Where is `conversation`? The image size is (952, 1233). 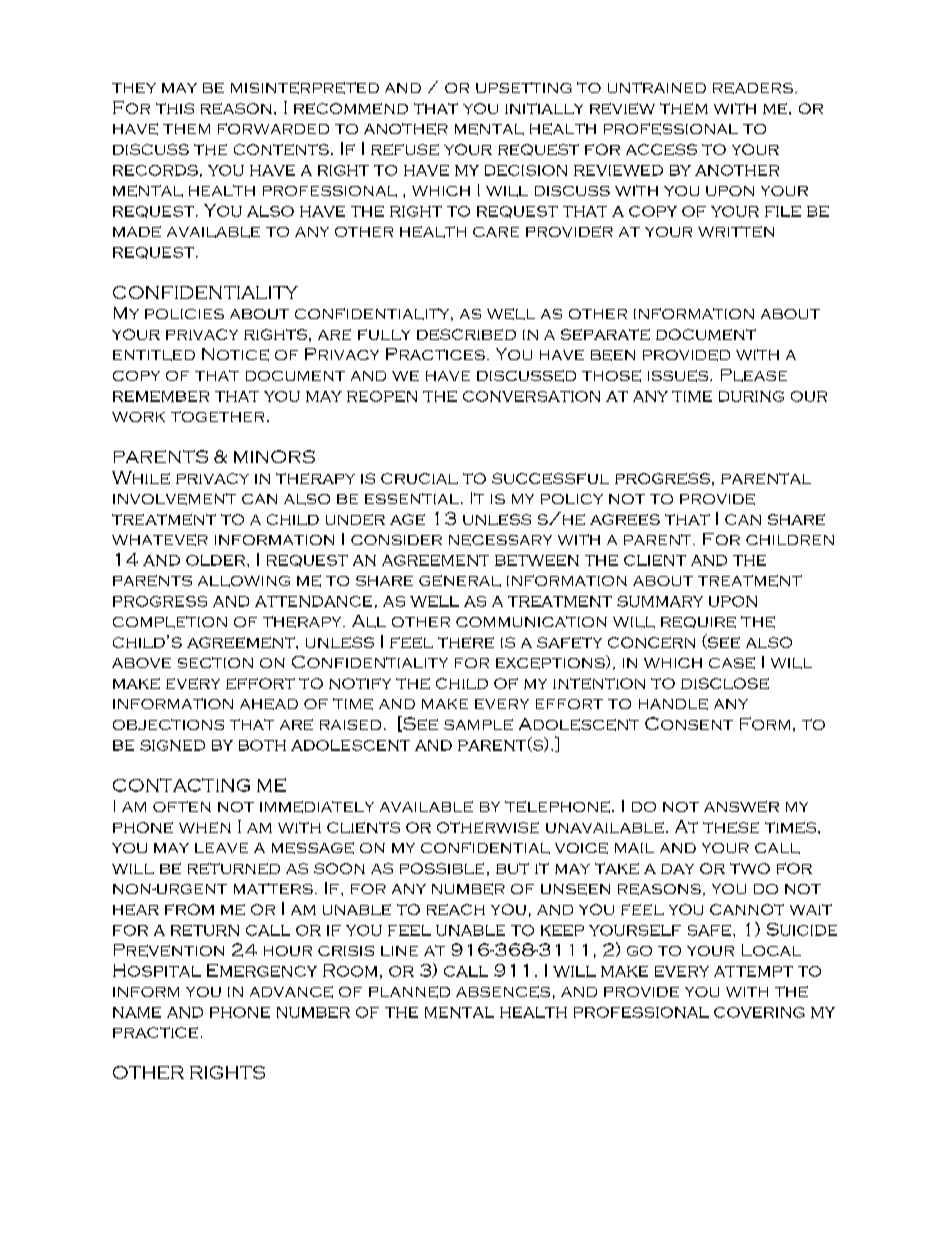
conversation is located at coordinates (531, 396).
